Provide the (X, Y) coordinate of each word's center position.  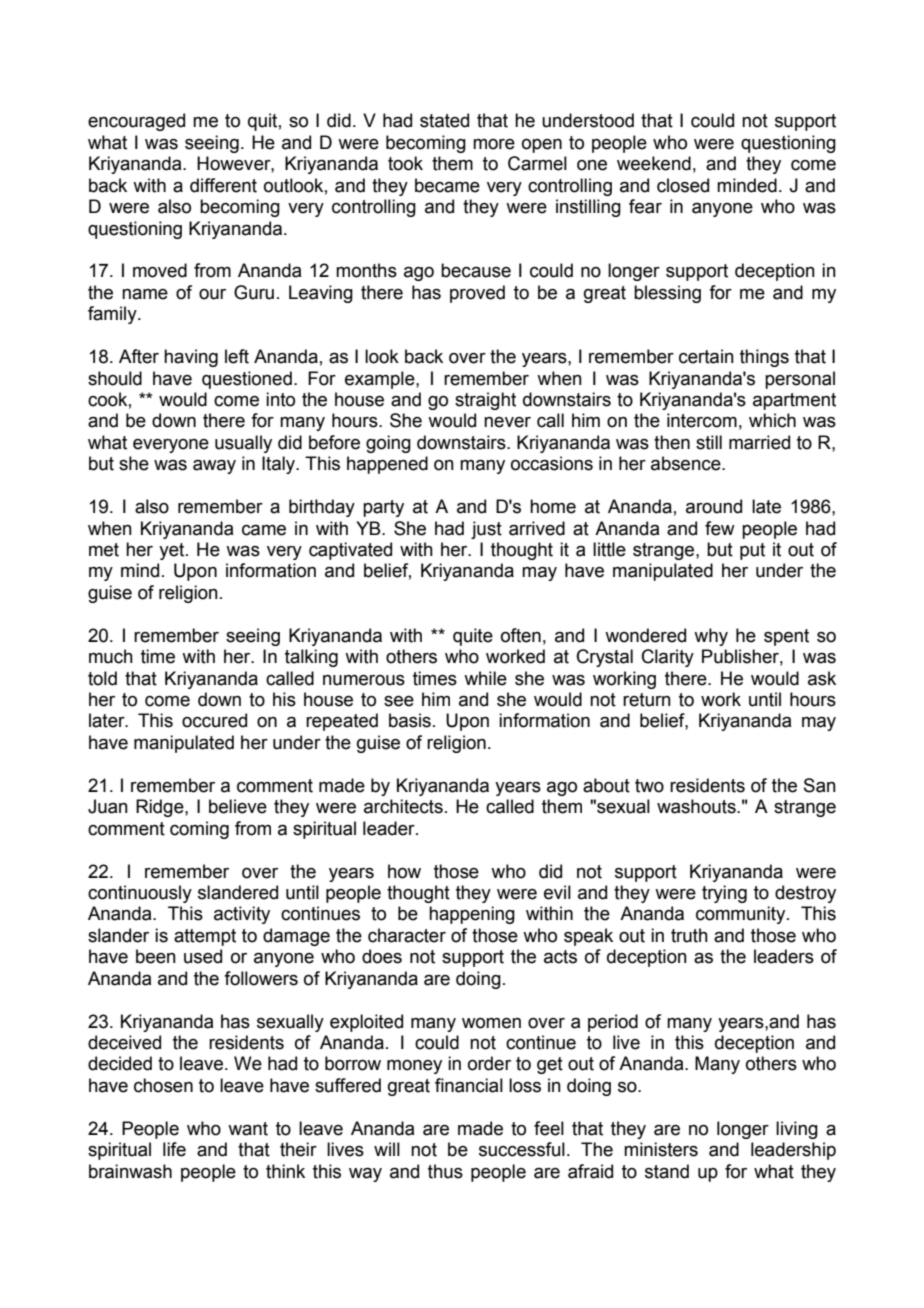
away (214, 467)
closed (683, 185)
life (174, 1149)
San (820, 785)
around (714, 506)
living (797, 1130)
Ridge (161, 808)
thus (445, 1171)
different (223, 185)
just (486, 530)
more (494, 144)
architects (403, 806)
